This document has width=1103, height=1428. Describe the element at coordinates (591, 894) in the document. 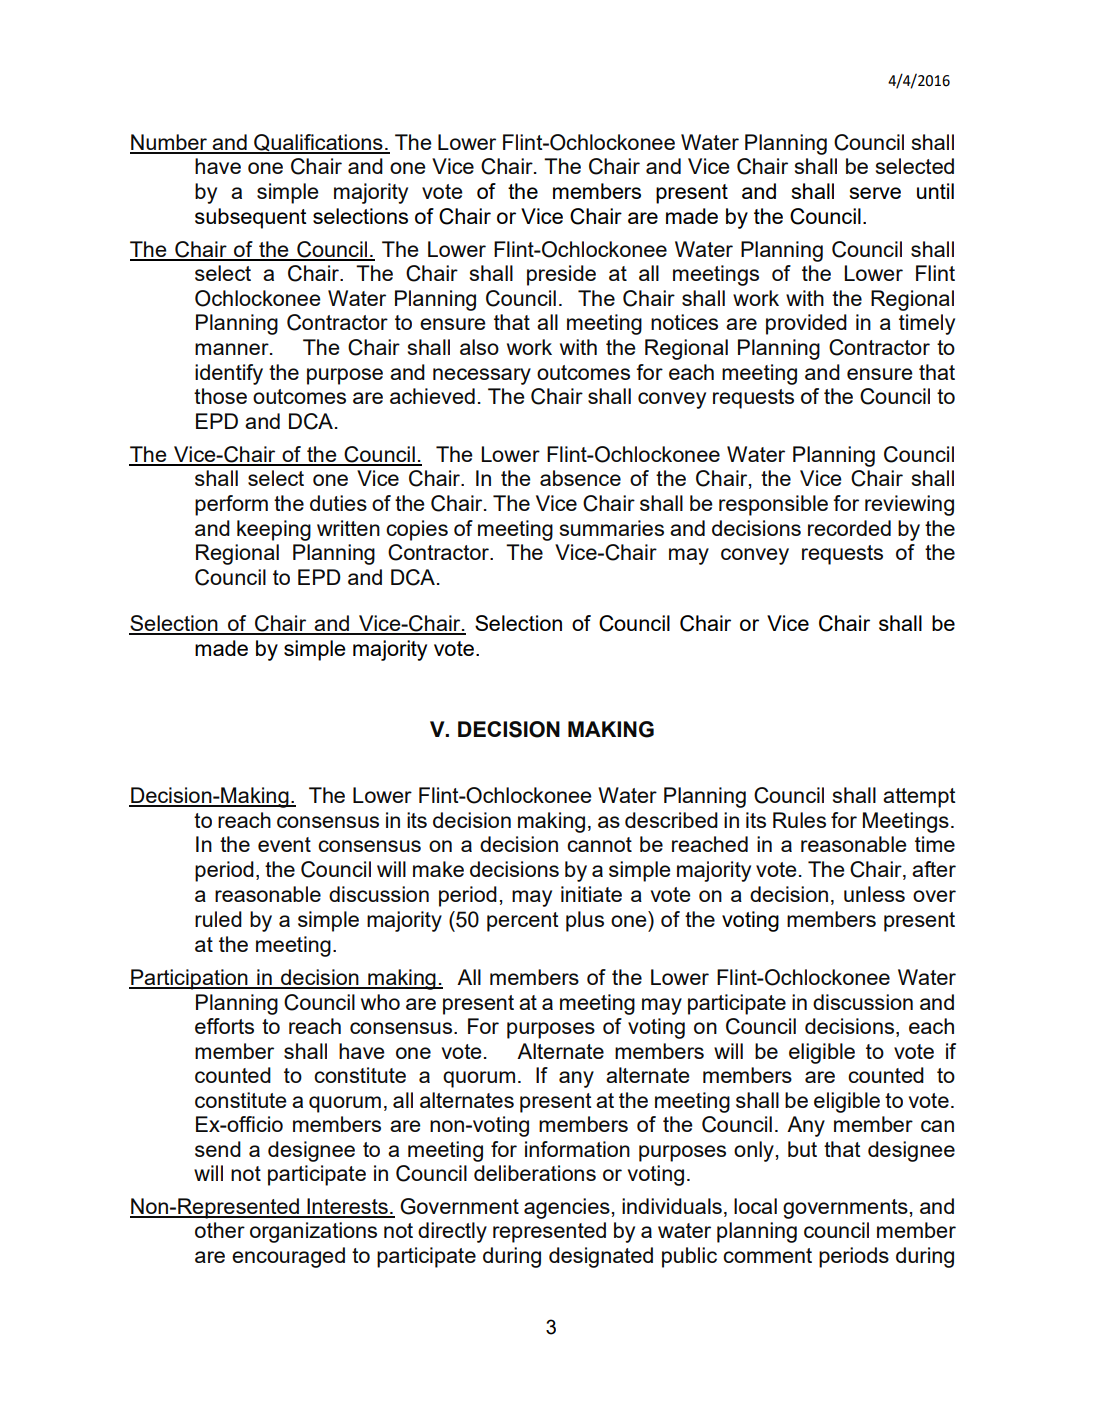

I see `initiate` at that location.
